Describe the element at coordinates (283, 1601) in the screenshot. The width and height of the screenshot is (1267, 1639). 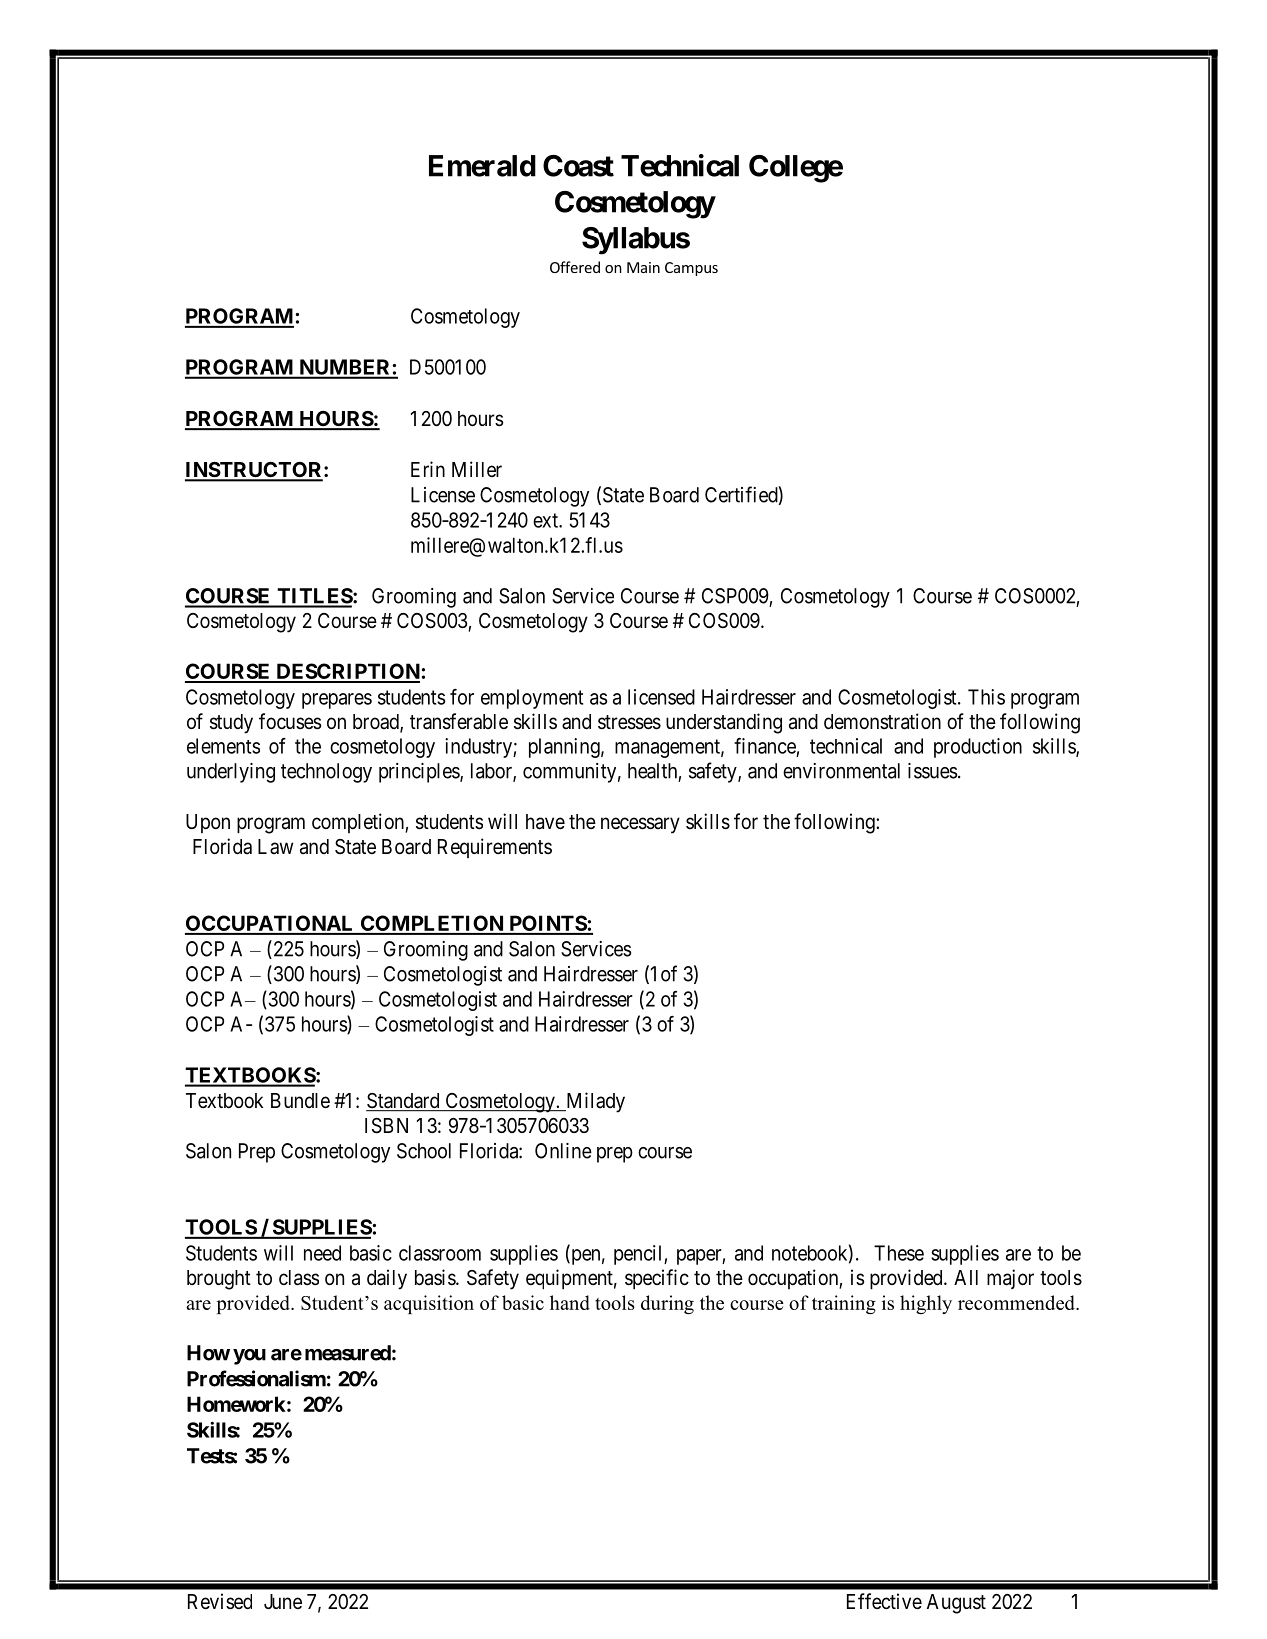
I see `June` at that location.
